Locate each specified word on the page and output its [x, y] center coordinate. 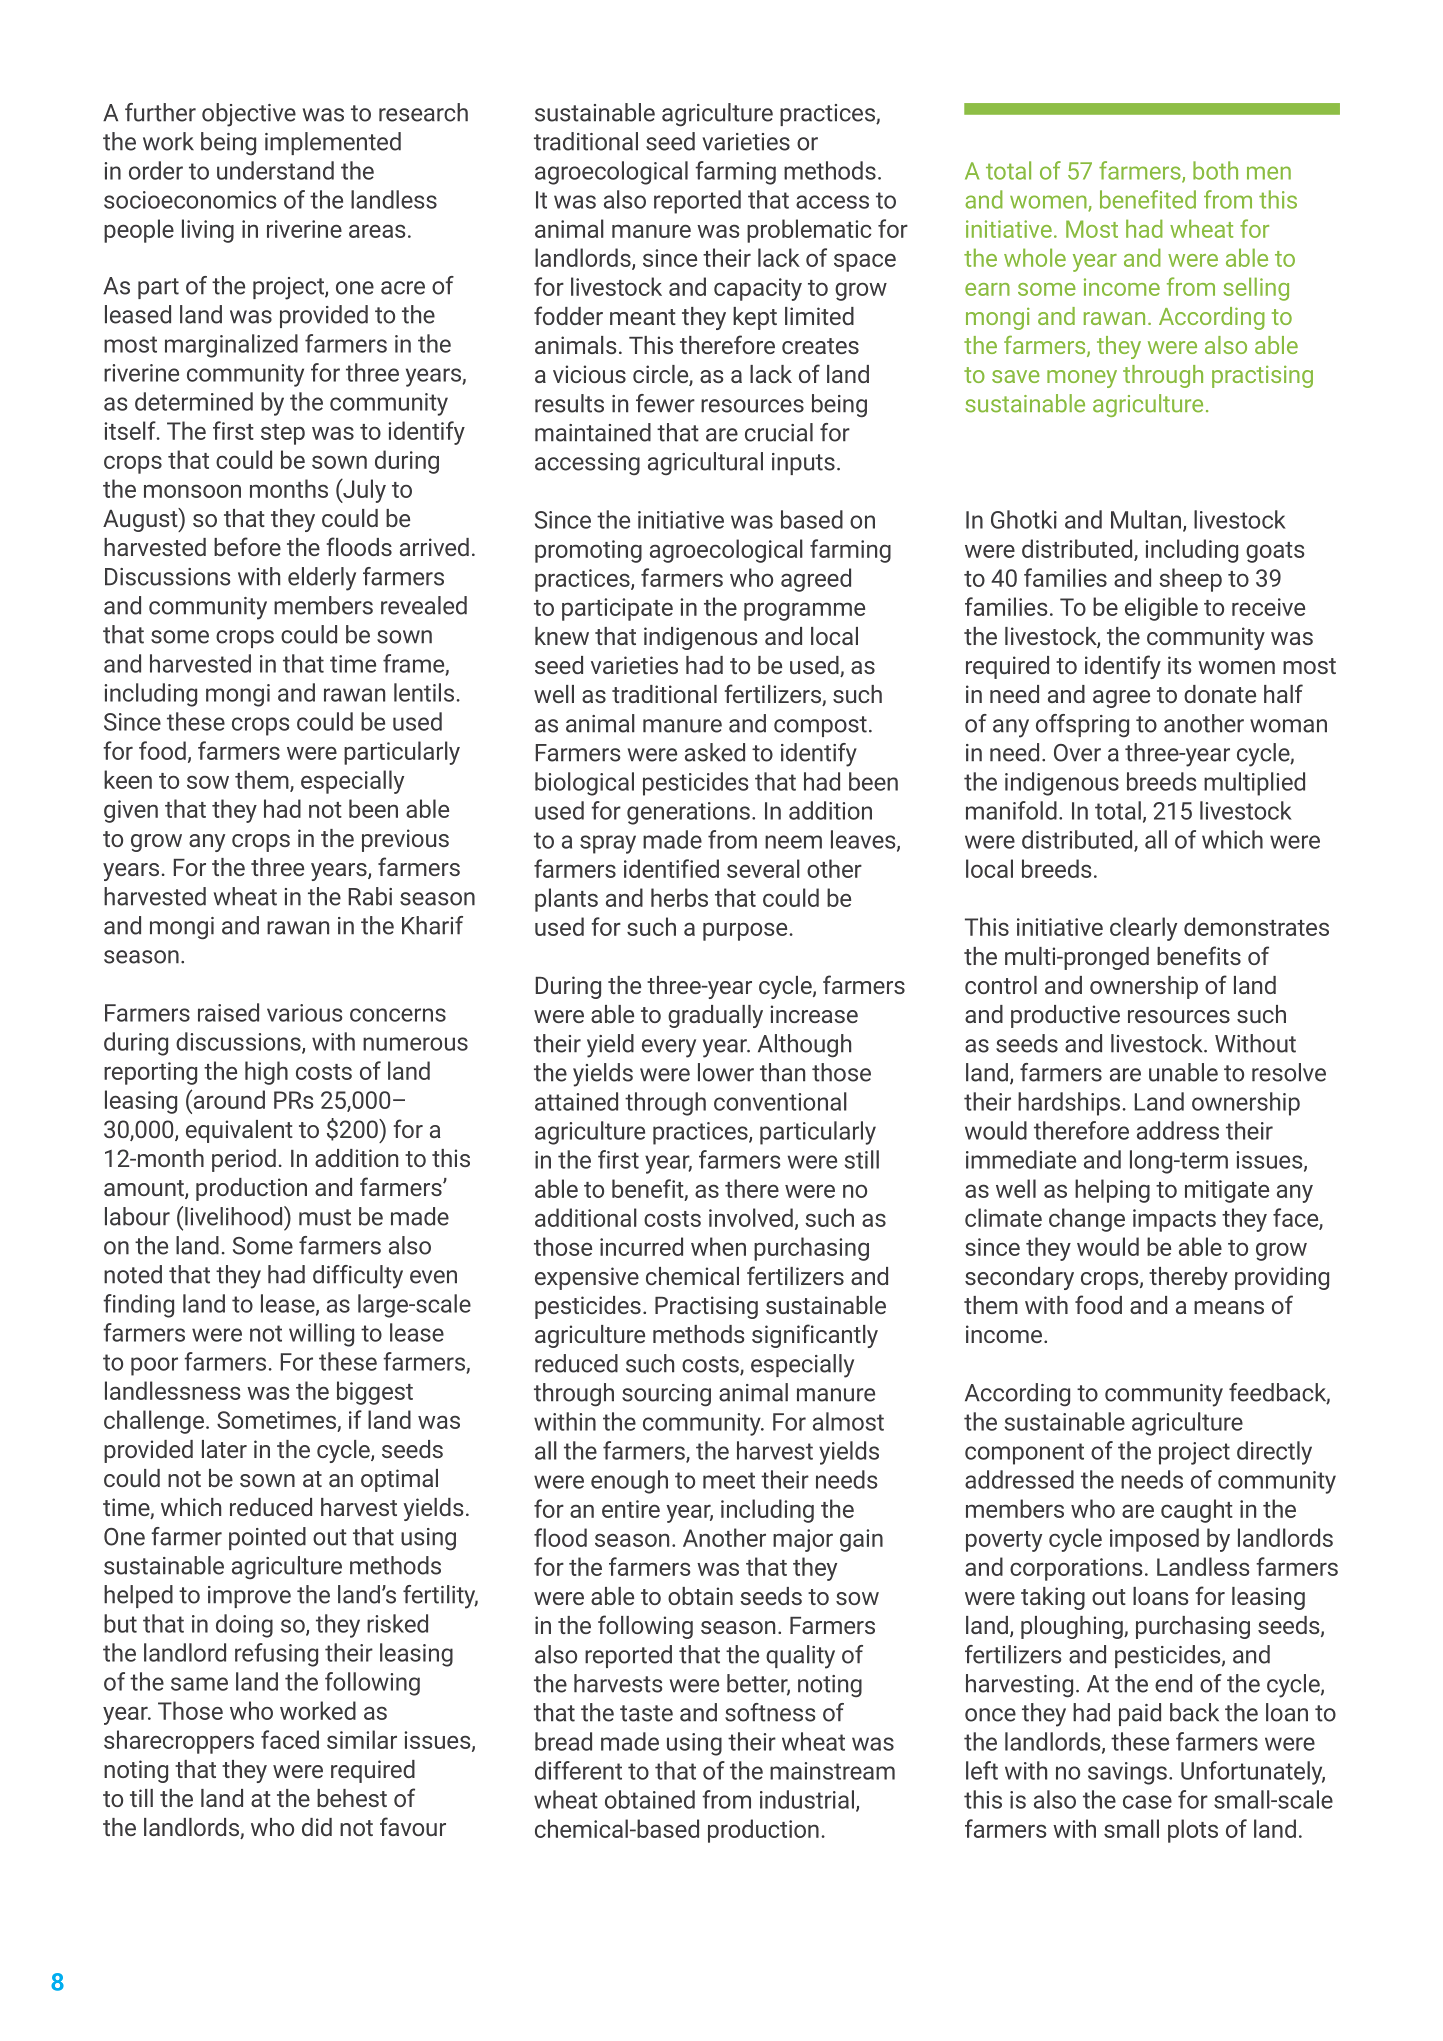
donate [1220, 694]
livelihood [235, 1216]
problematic [809, 231]
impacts [1174, 1220]
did [317, 1827]
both [1215, 170]
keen [128, 779]
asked [715, 752]
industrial [807, 1799]
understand [275, 170]
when [718, 1246]
